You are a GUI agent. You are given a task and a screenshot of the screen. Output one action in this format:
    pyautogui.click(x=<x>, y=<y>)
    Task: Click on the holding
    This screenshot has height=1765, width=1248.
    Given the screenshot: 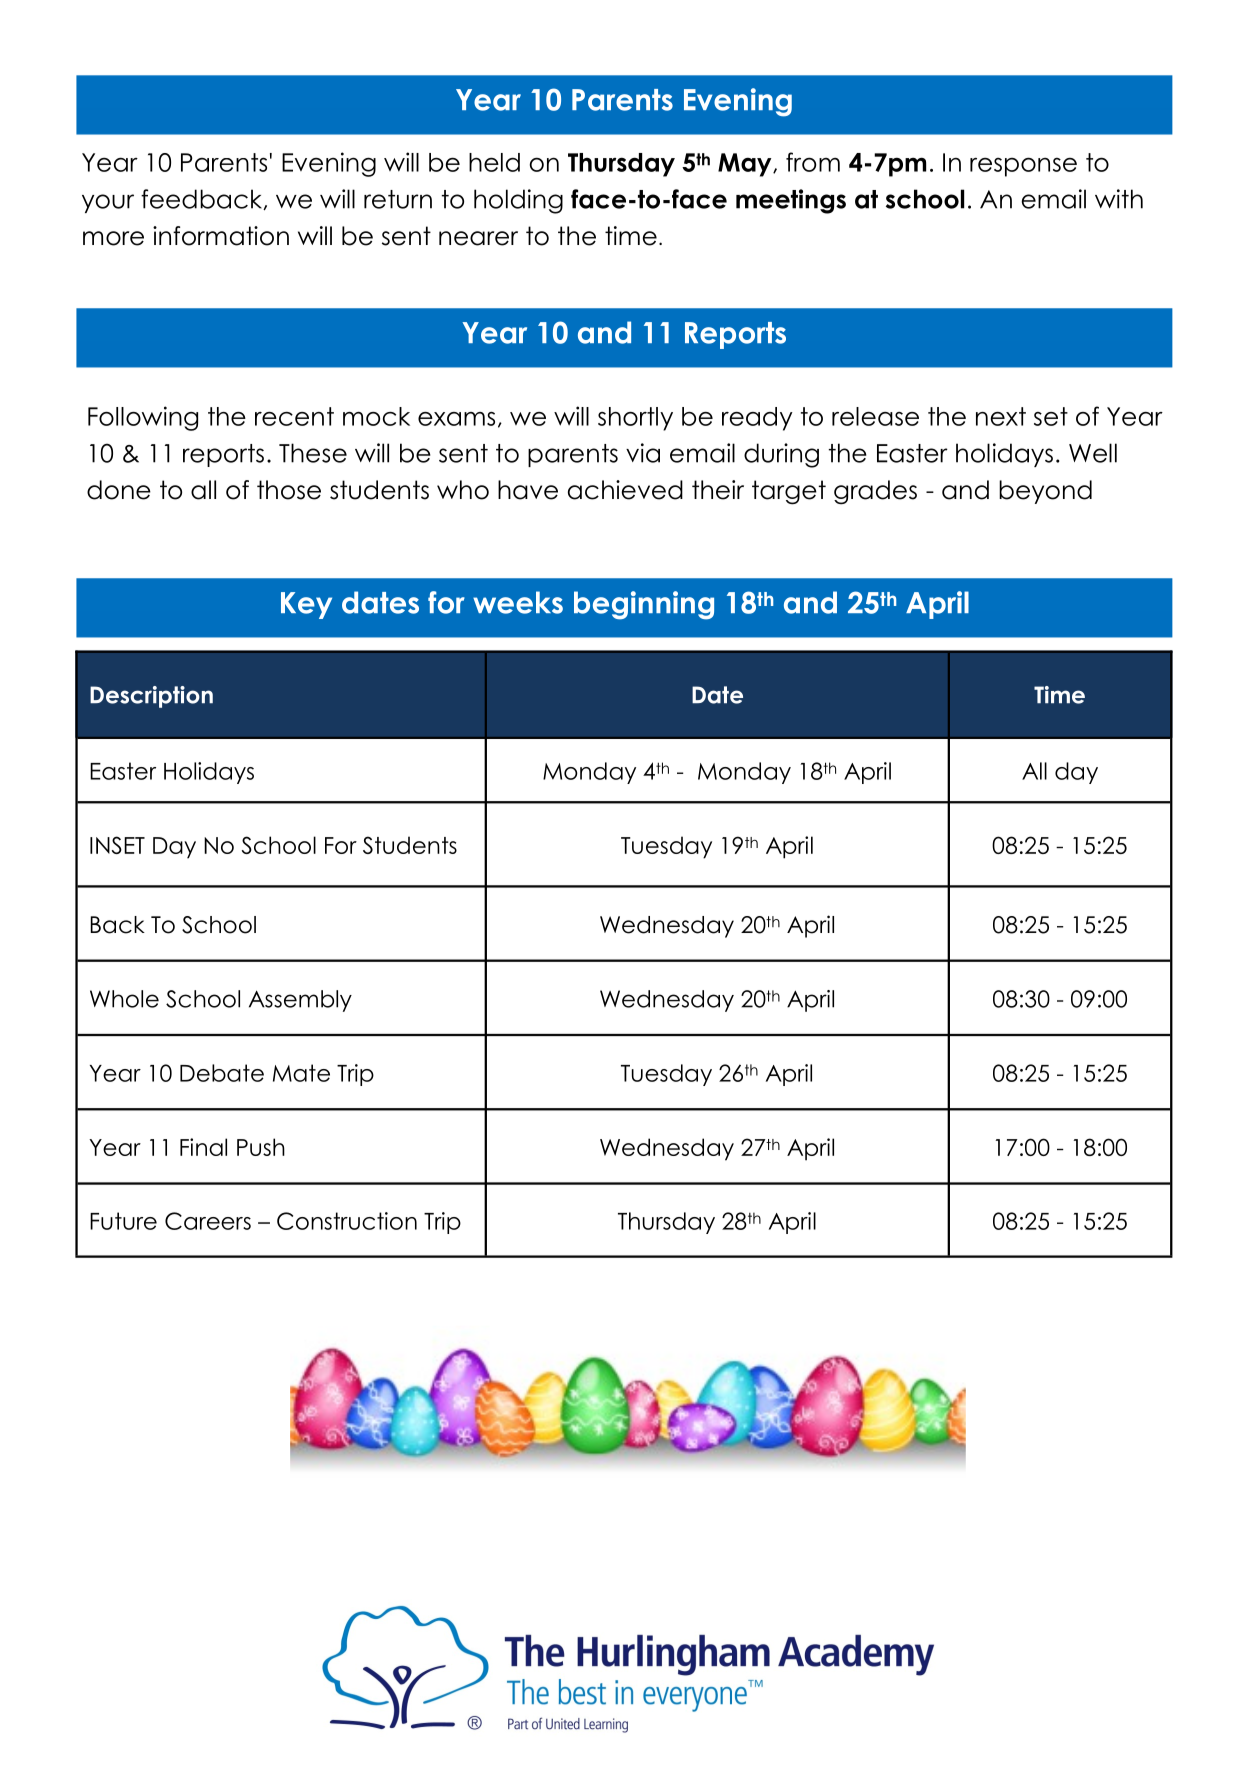 What is the action you would take?
    pyautogui.click(x=518, y=201)
